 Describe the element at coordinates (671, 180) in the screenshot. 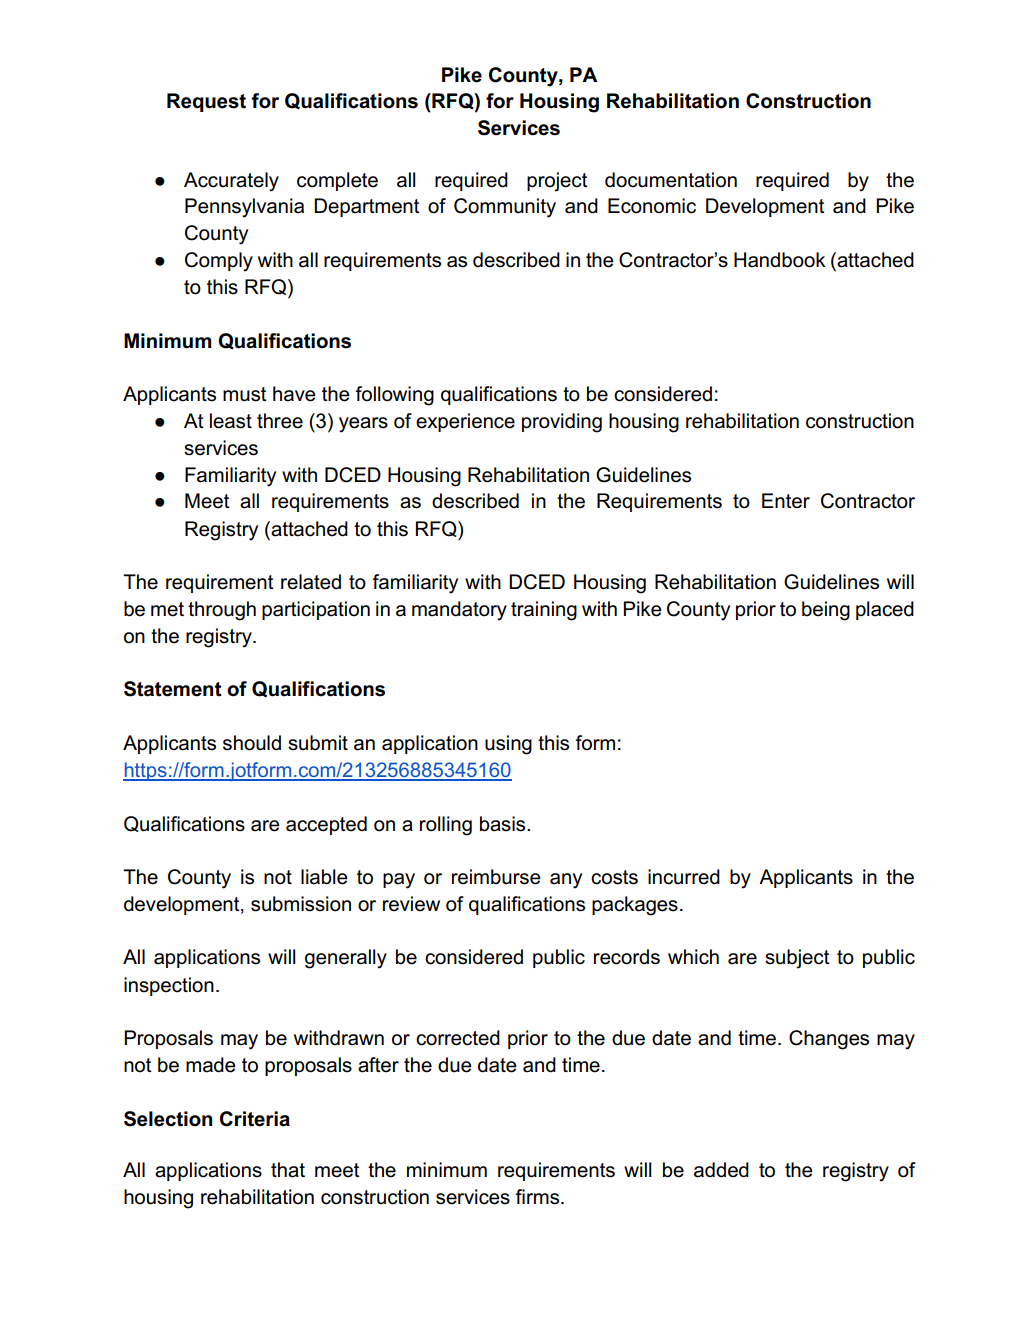

I see `documentation` at that location.
